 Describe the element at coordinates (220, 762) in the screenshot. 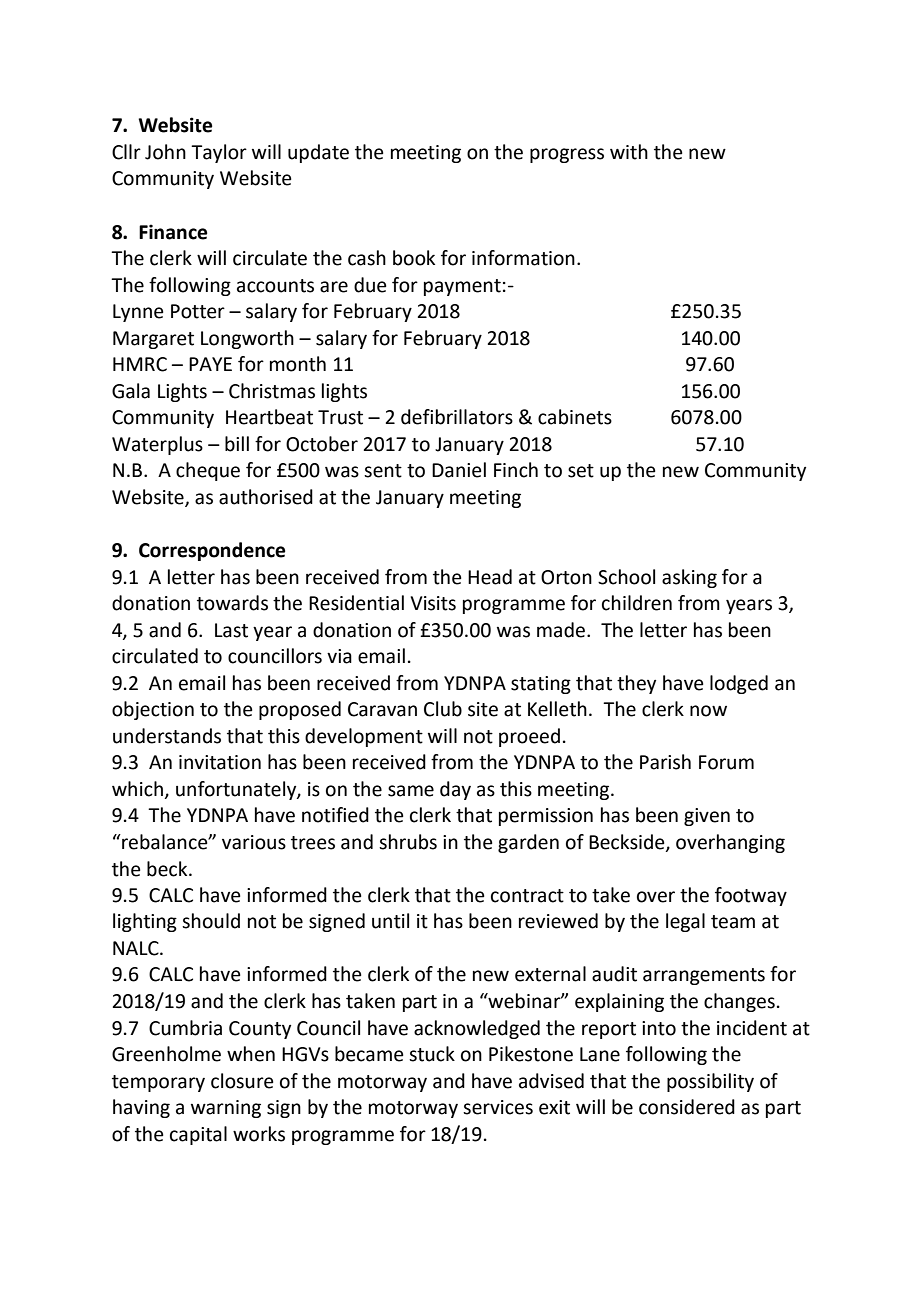

I see `invitation` at that location.
